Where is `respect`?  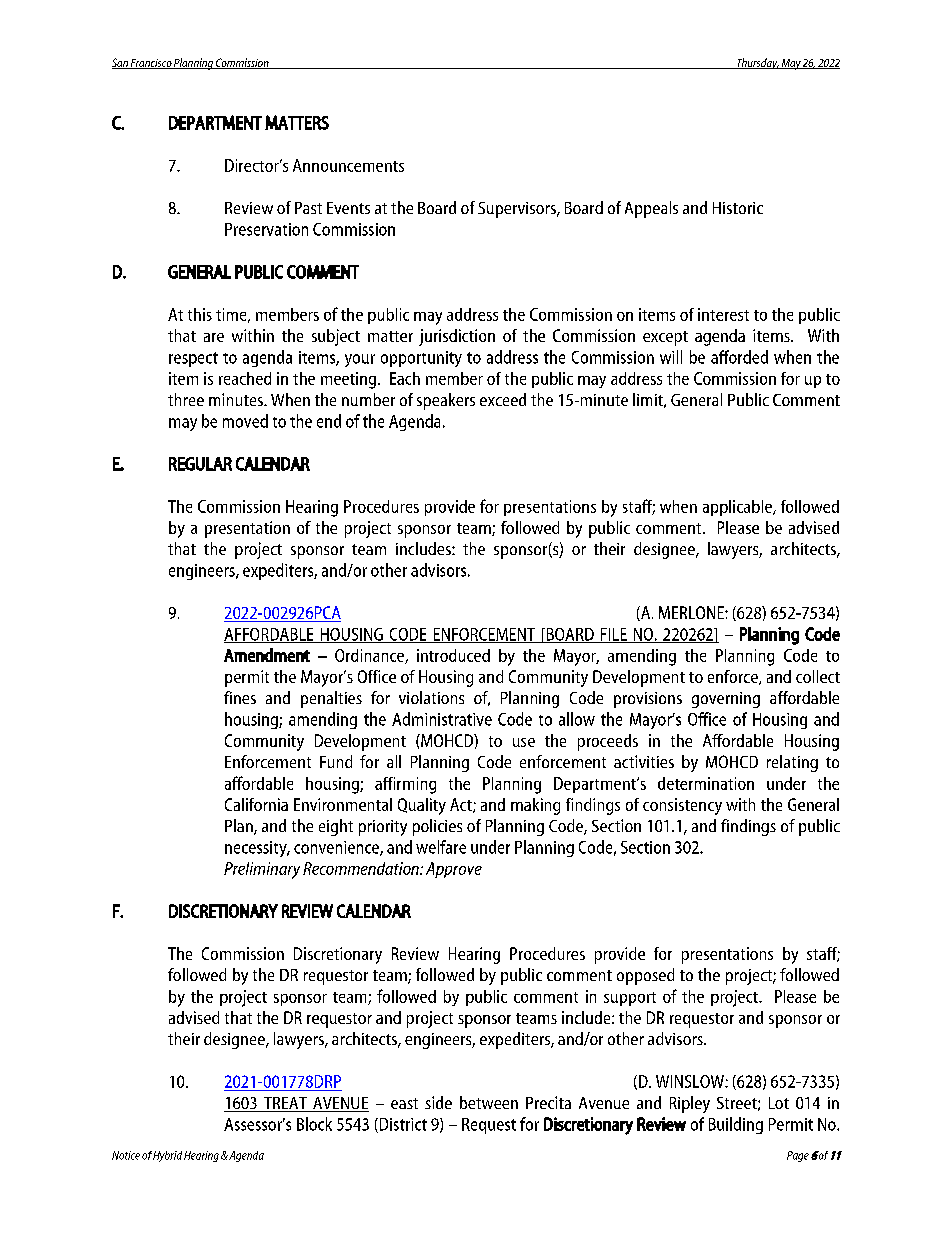 respect is located at coordinates (193, 359).
